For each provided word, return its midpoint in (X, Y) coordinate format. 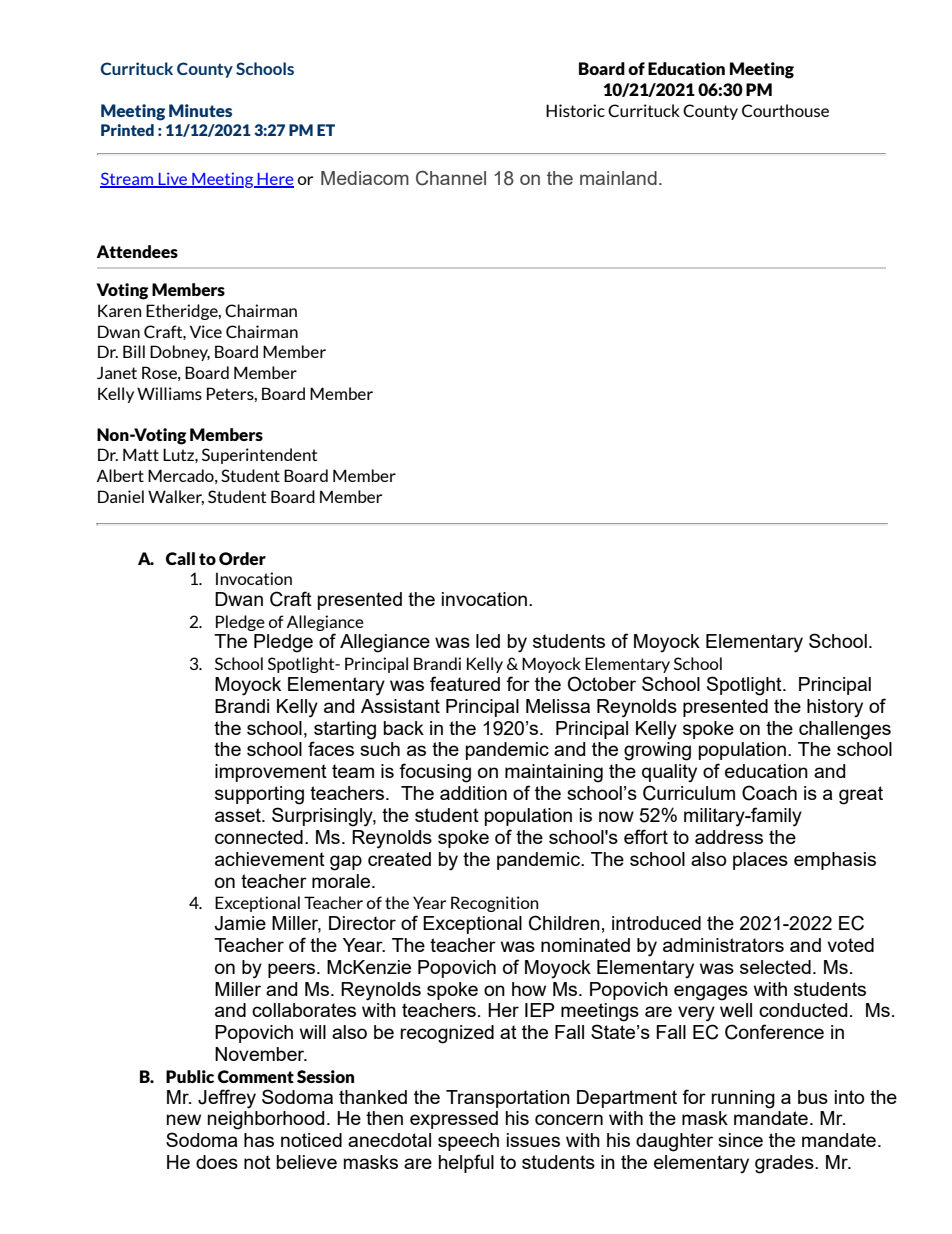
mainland (618, 178)
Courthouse (785, 110)
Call (180, 558)
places (760, 861)
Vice (206, 331)
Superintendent (259, 456)
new (184, 1119)
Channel (451, 178)
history (835, 708)
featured (465, 683)
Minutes (200, 110)
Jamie (240, 923)
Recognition (494, 904)
